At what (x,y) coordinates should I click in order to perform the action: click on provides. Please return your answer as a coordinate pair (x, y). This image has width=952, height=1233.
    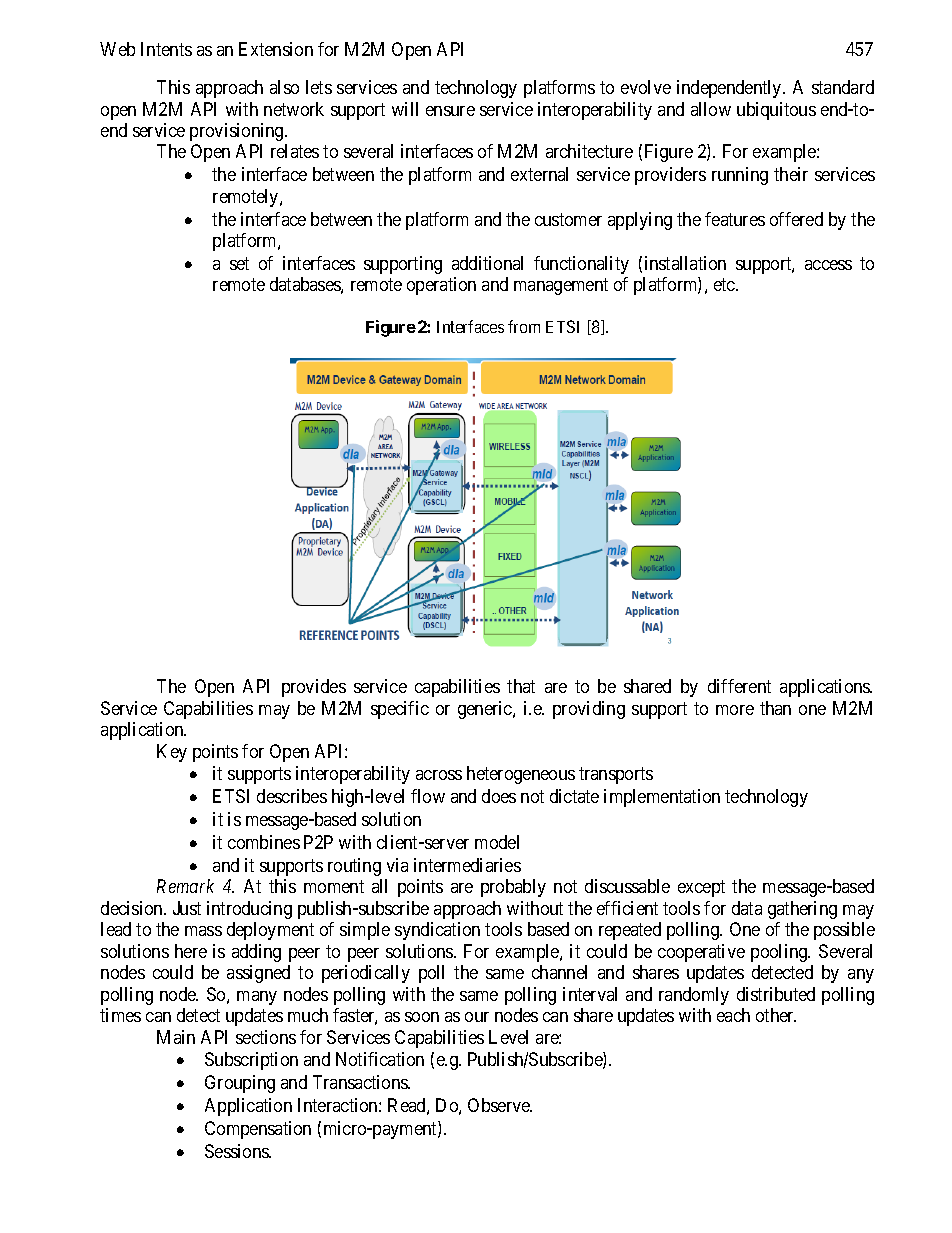
    Looking at the image, I should click on (314, 688).
